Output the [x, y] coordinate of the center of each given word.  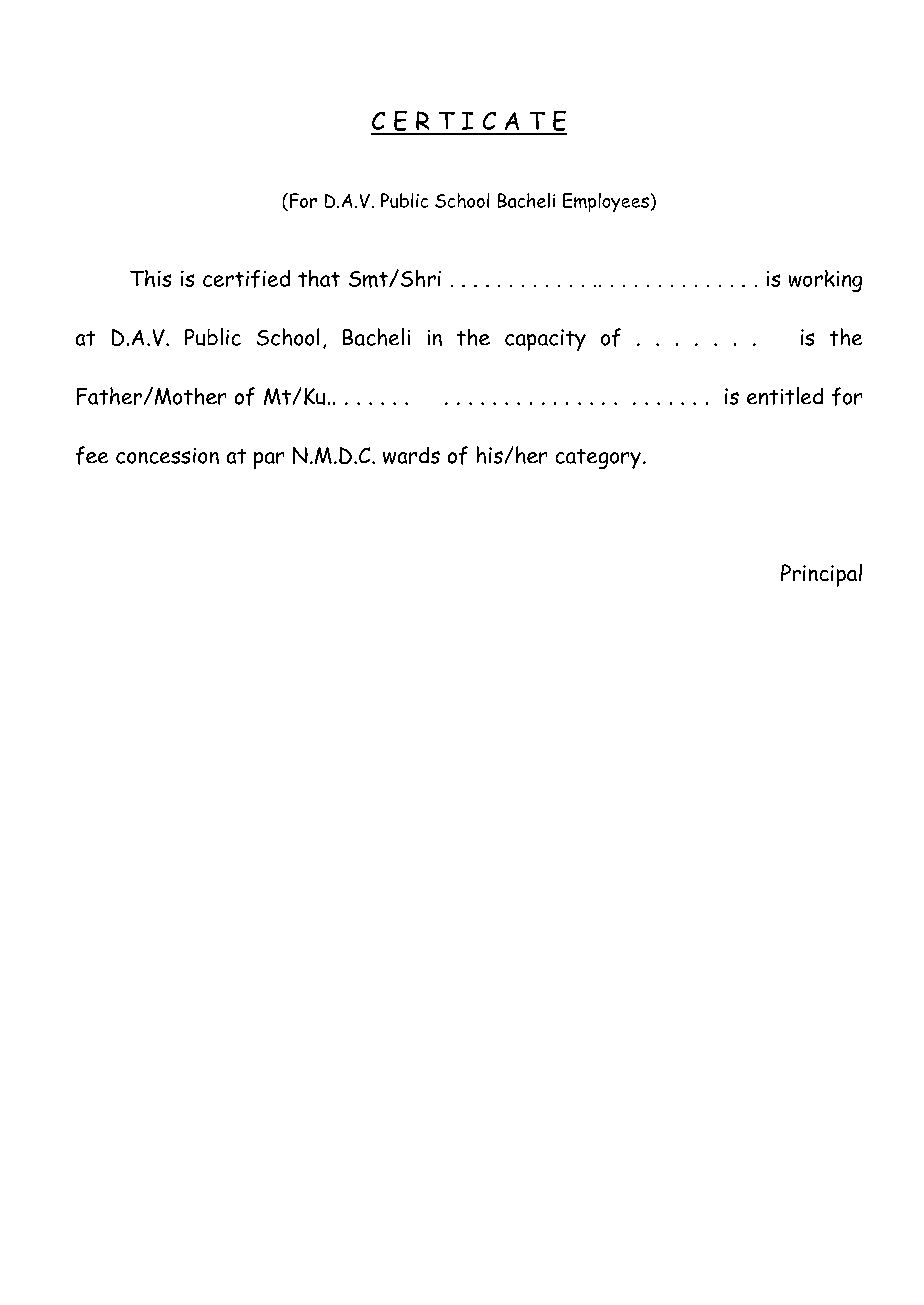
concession [167, 456]
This [150, 278]
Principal [821, 575]
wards [411, 455]
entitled [785, 396]
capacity [545, 340]
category [598, 459]
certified [246, 279]
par [269, 460]
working [825, 281]
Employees [606, 202]
